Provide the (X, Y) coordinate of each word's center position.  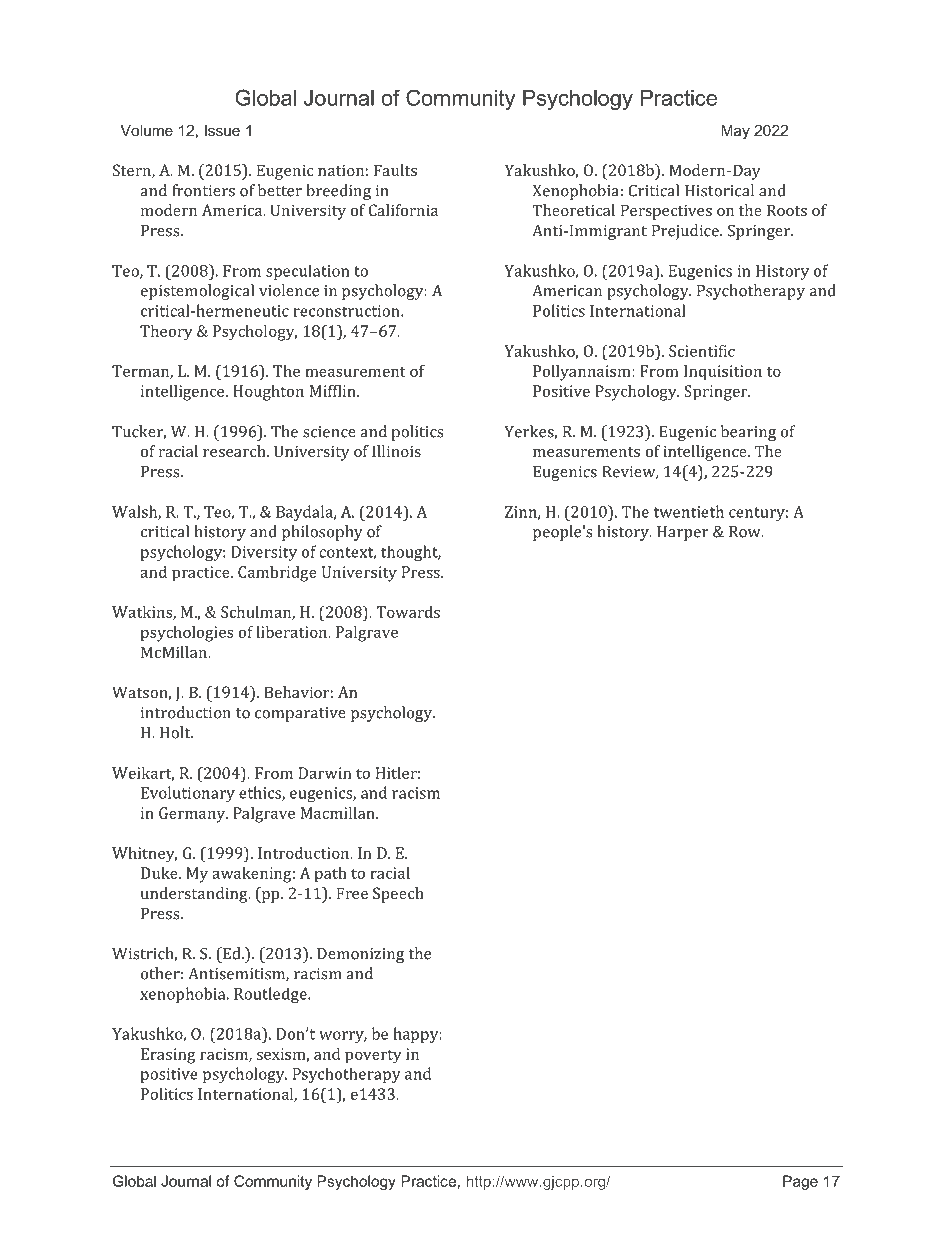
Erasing (168, 1056)
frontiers (203, 190)
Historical (719, 190)
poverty (373, 1056)
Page (800, 1182)
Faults (395, 170)
